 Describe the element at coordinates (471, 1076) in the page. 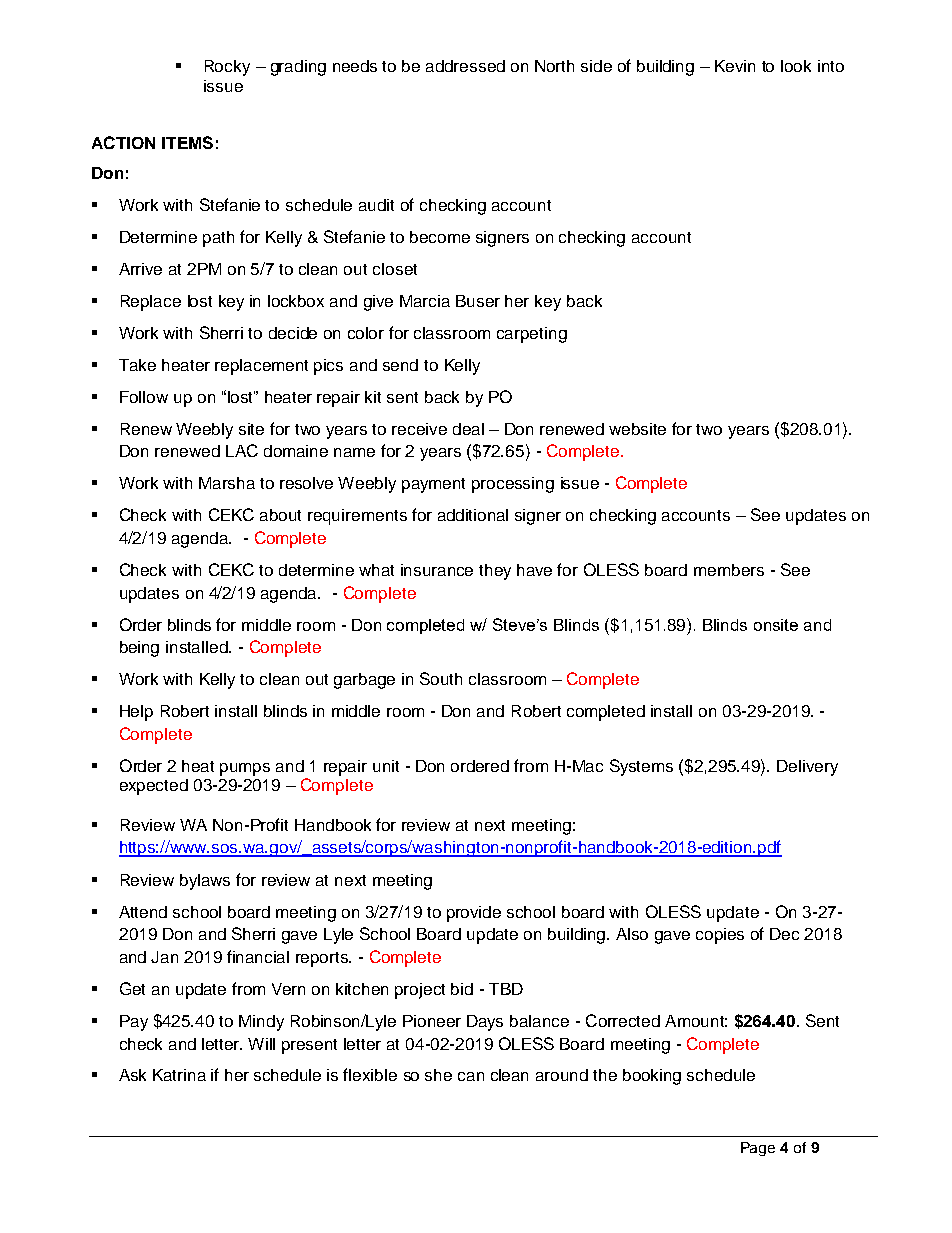

I see `can` at that location.
